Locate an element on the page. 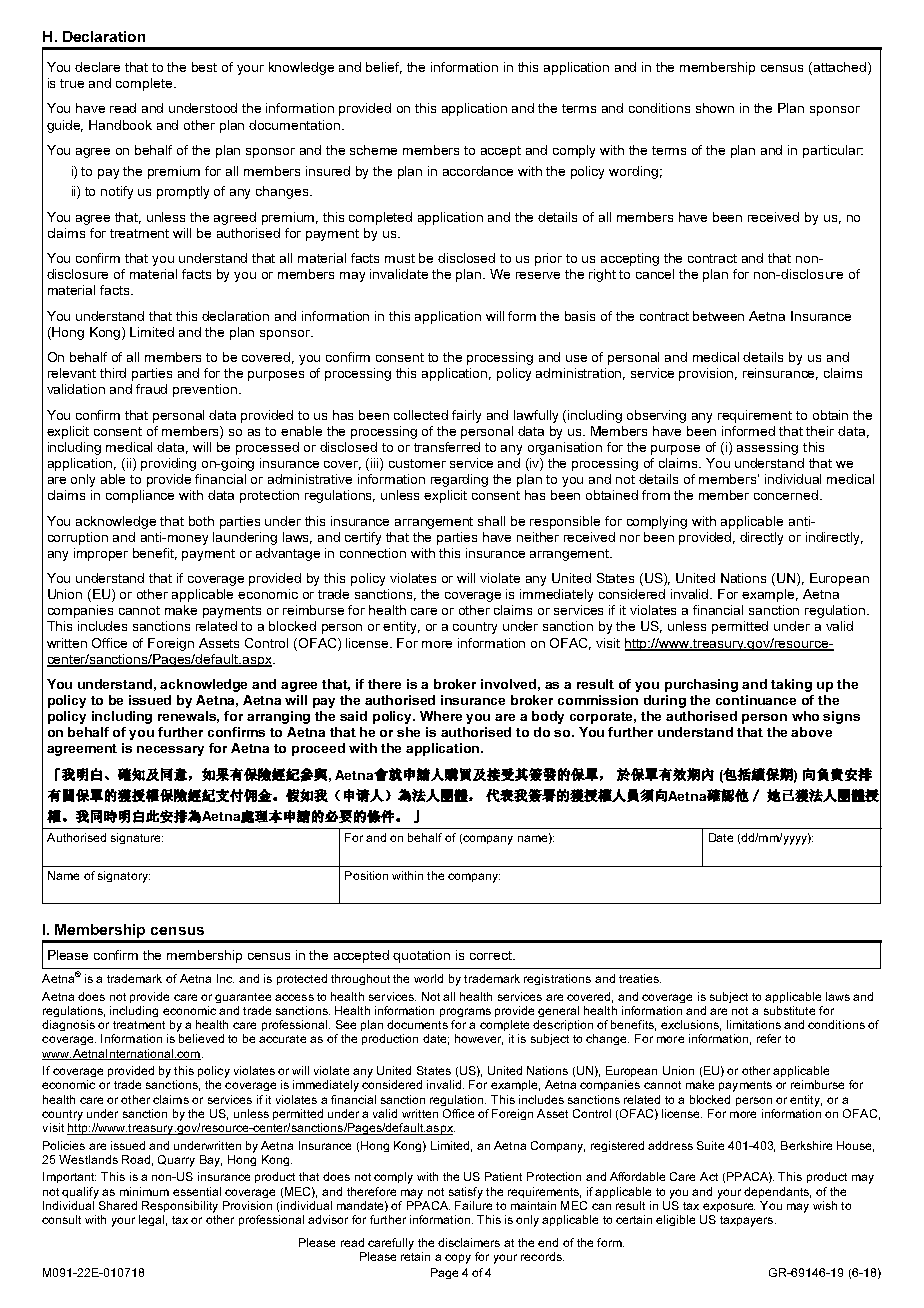  continuance is located at coordinates (756, 700).
